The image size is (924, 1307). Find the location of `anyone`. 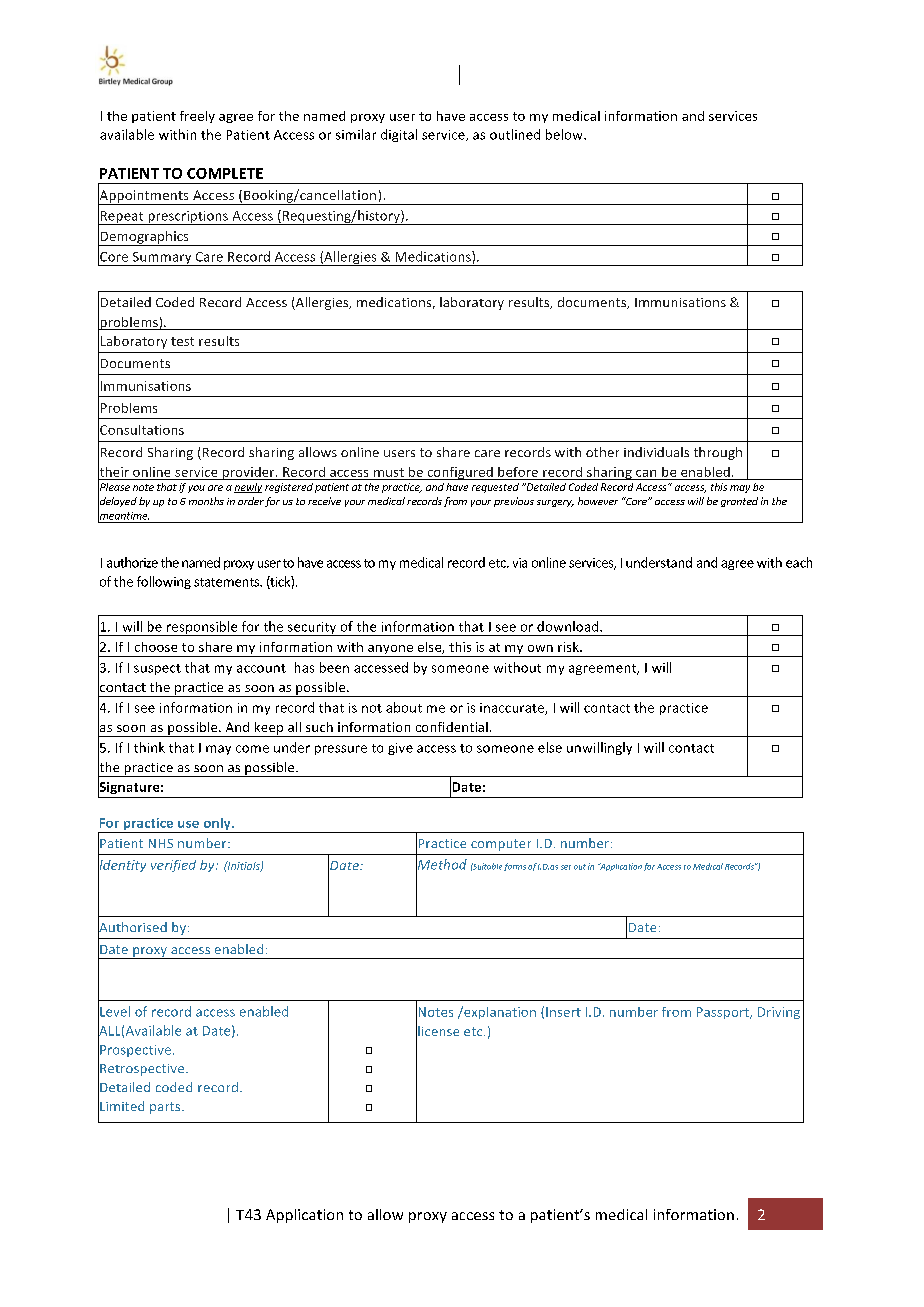

anyone is located at coordinates (391, 651).
